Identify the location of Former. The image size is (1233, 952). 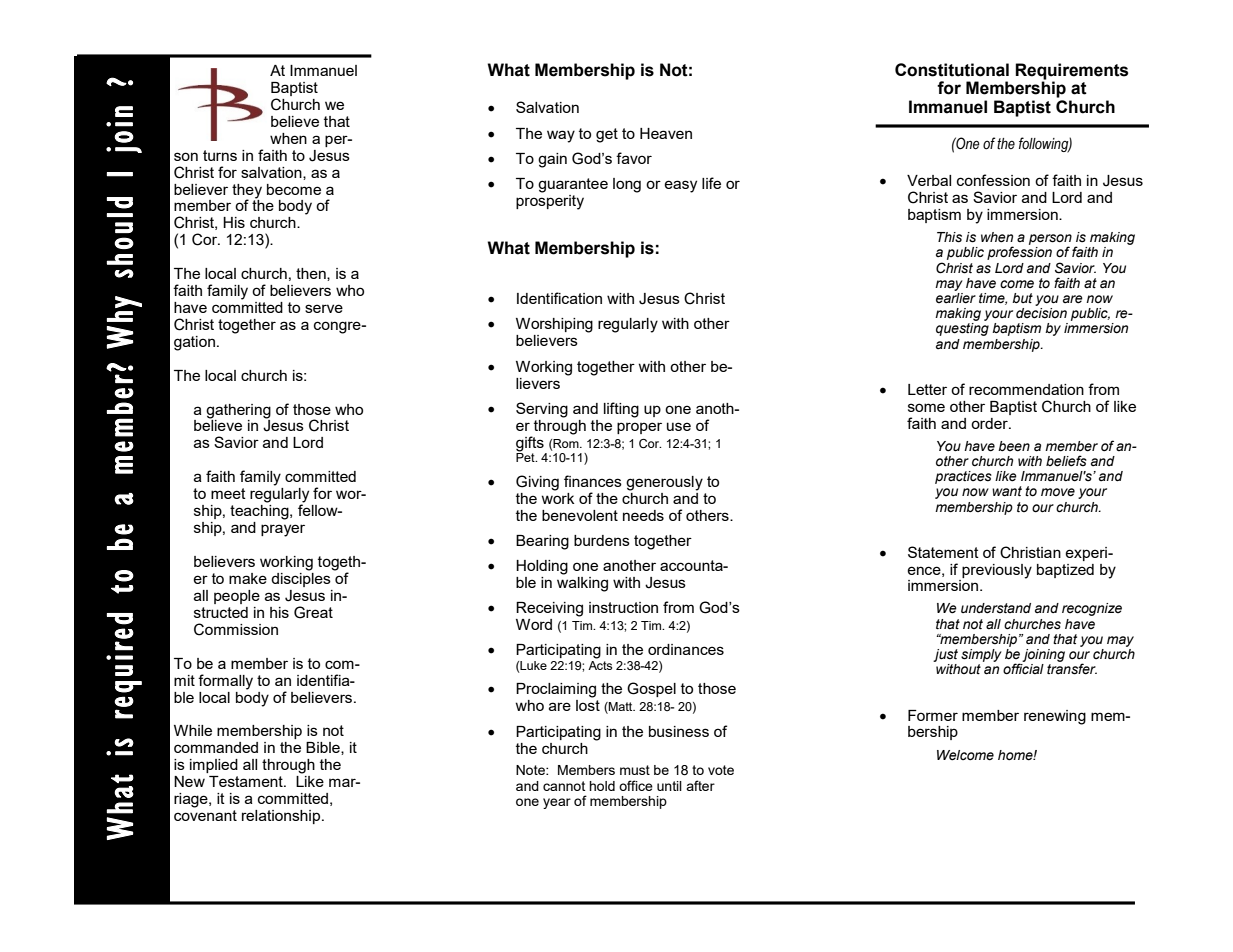
(933, 715).
